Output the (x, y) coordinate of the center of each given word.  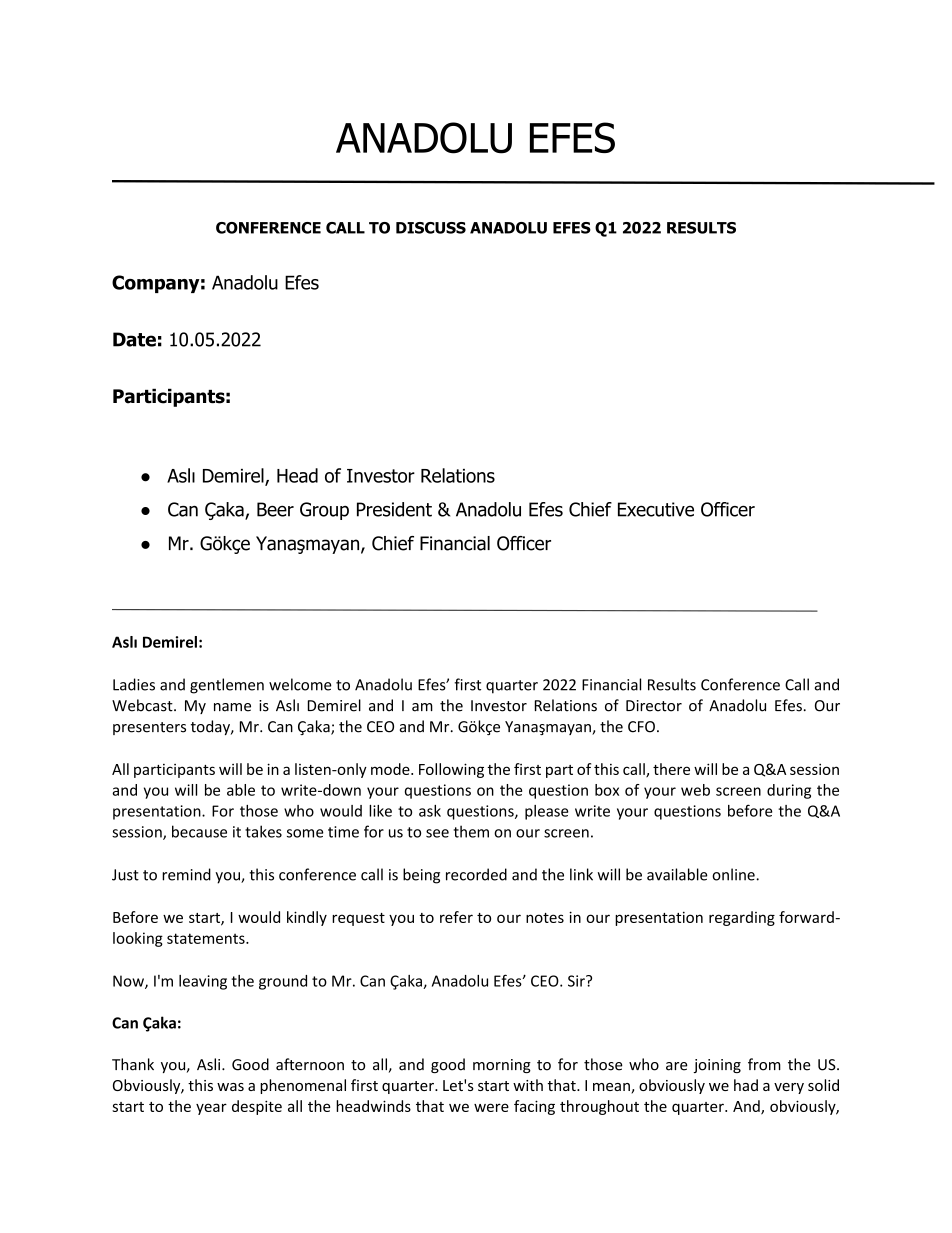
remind (186, 874)
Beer (275, 509)
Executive (656, 509)
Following (451, 770)
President (394, 509)
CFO (641, 727)
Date (134, 339)
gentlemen (227, 686)
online (734, 874)
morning (502, 1066)
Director (654, 706)
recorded (476, 874)
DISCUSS (431, 228)
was (230, 1087)
